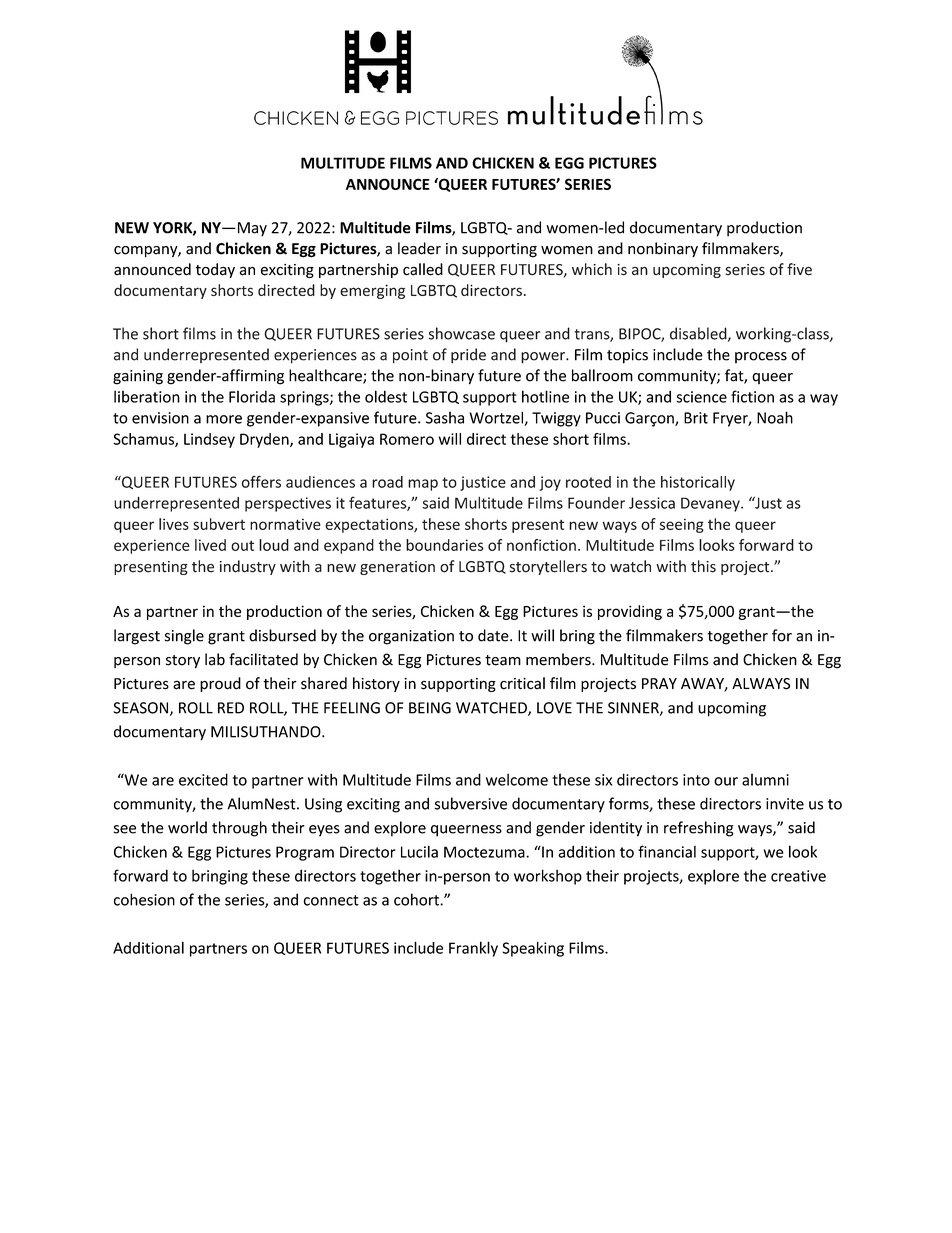 This screenshot has height=1233, width=952. I want to click on called, so click(423, 269).
